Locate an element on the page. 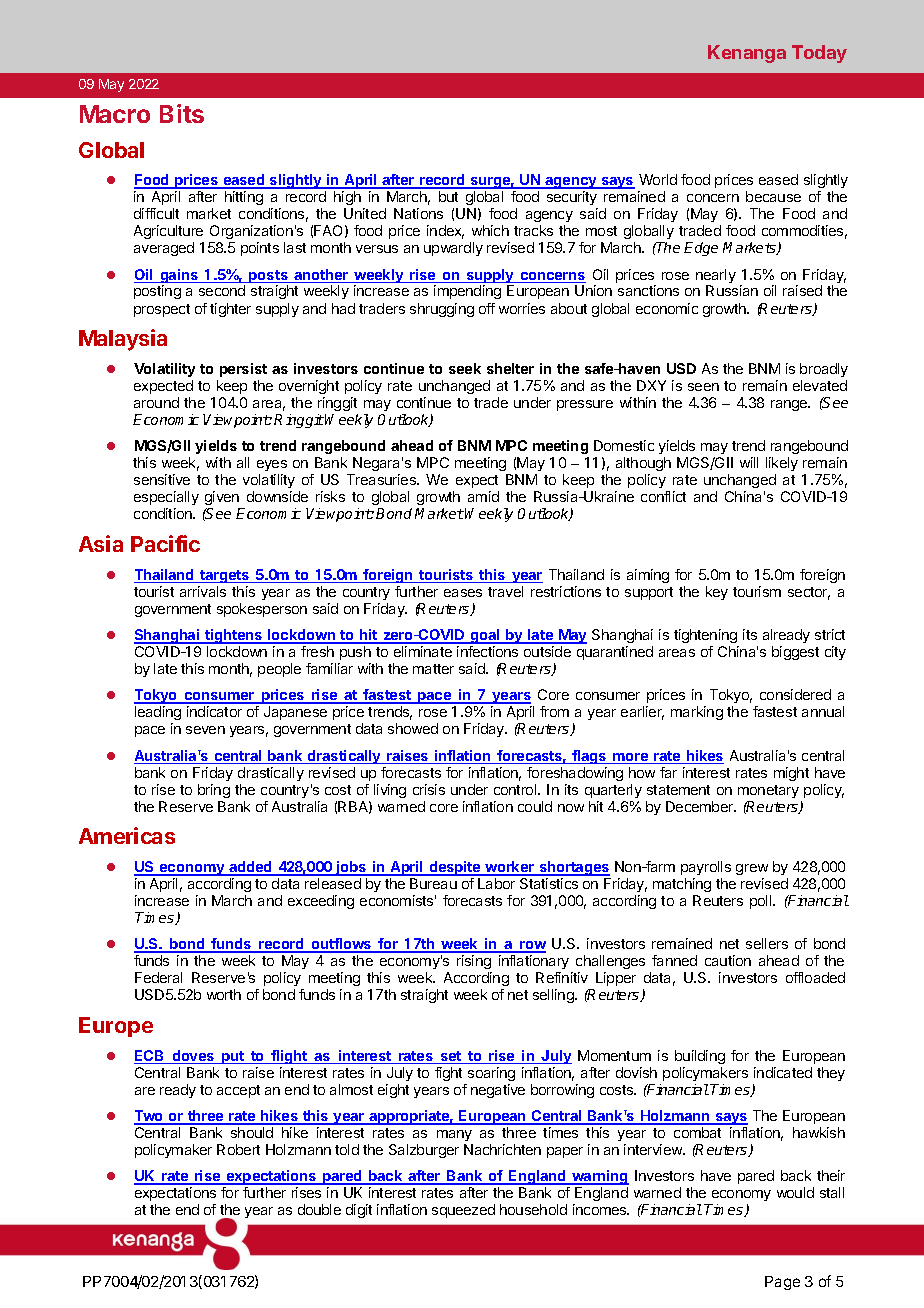 The width and height of the image is (924, 1308). but is located at coordinates (448, 196).
